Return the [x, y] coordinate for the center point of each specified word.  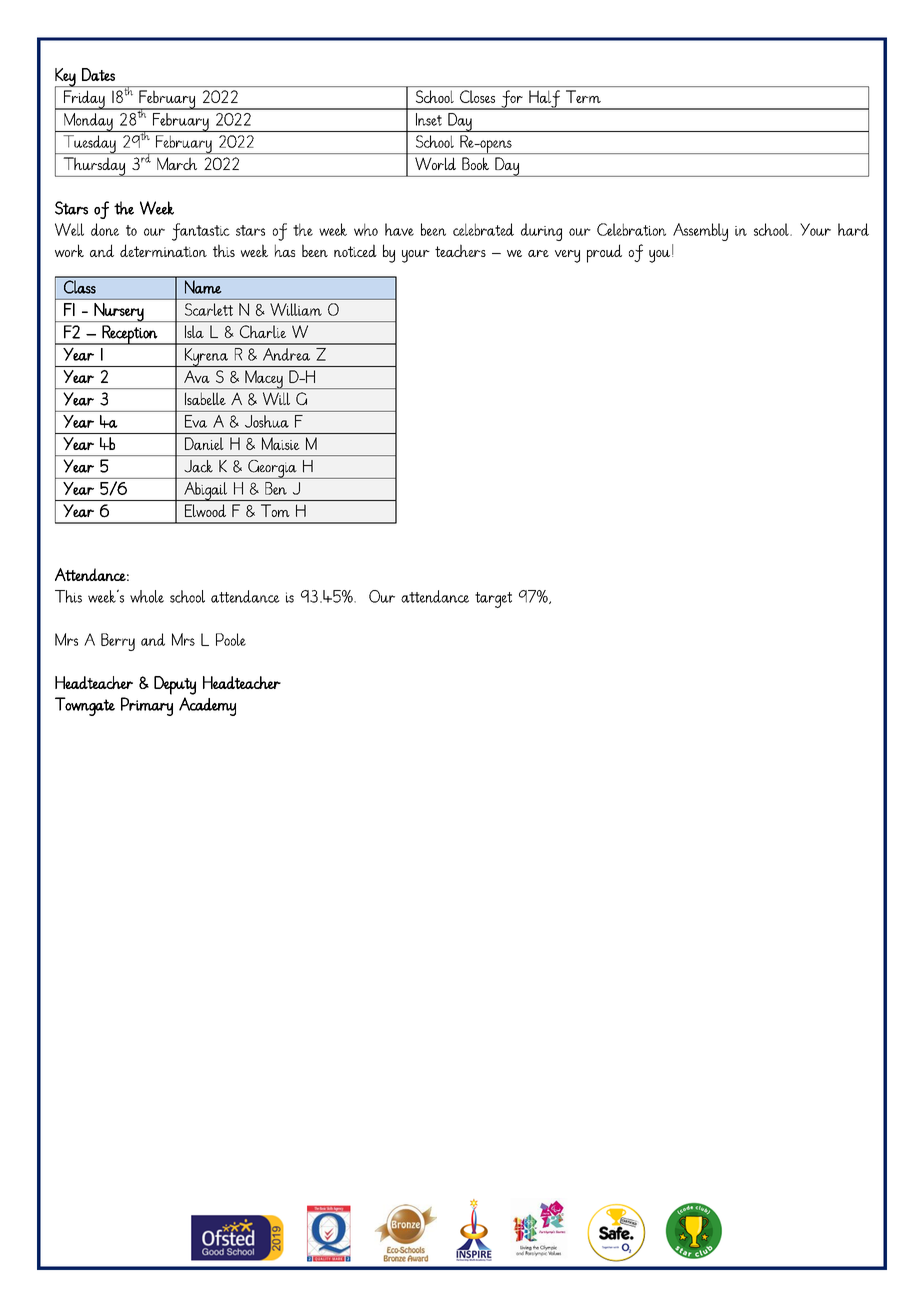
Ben [276, 488]
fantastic [201, 232]
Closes [477, 96]
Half [544, 100]
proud [604, 253]
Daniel [204, 443]
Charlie [263, 331]
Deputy [175, 685]
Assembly [700, 232]
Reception [130, 335]
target [493, 600]
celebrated [483, 229]
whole [147, 596]
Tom [275, 510]
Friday [84, 100]
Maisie [280, 443]
